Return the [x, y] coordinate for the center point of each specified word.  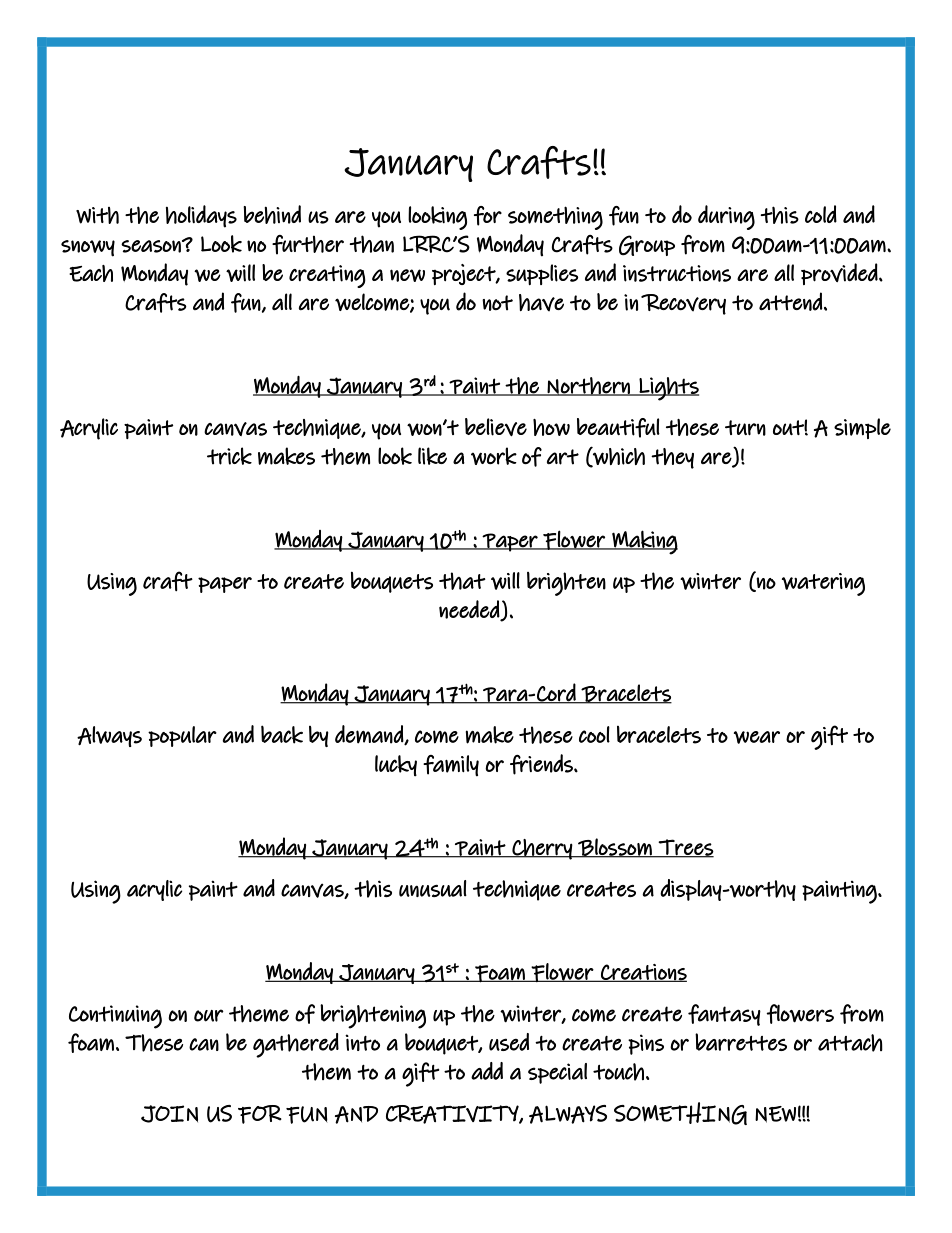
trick [229, 456]
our [209, 1015]
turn [745, 428]
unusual [433, 888]
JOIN [169, 1114]
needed [470, 610]
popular [182, 736]
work [494, 456]
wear [757, 737]
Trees [685, 848]
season [152, 246]
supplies [542, 274]
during [726, 217]
